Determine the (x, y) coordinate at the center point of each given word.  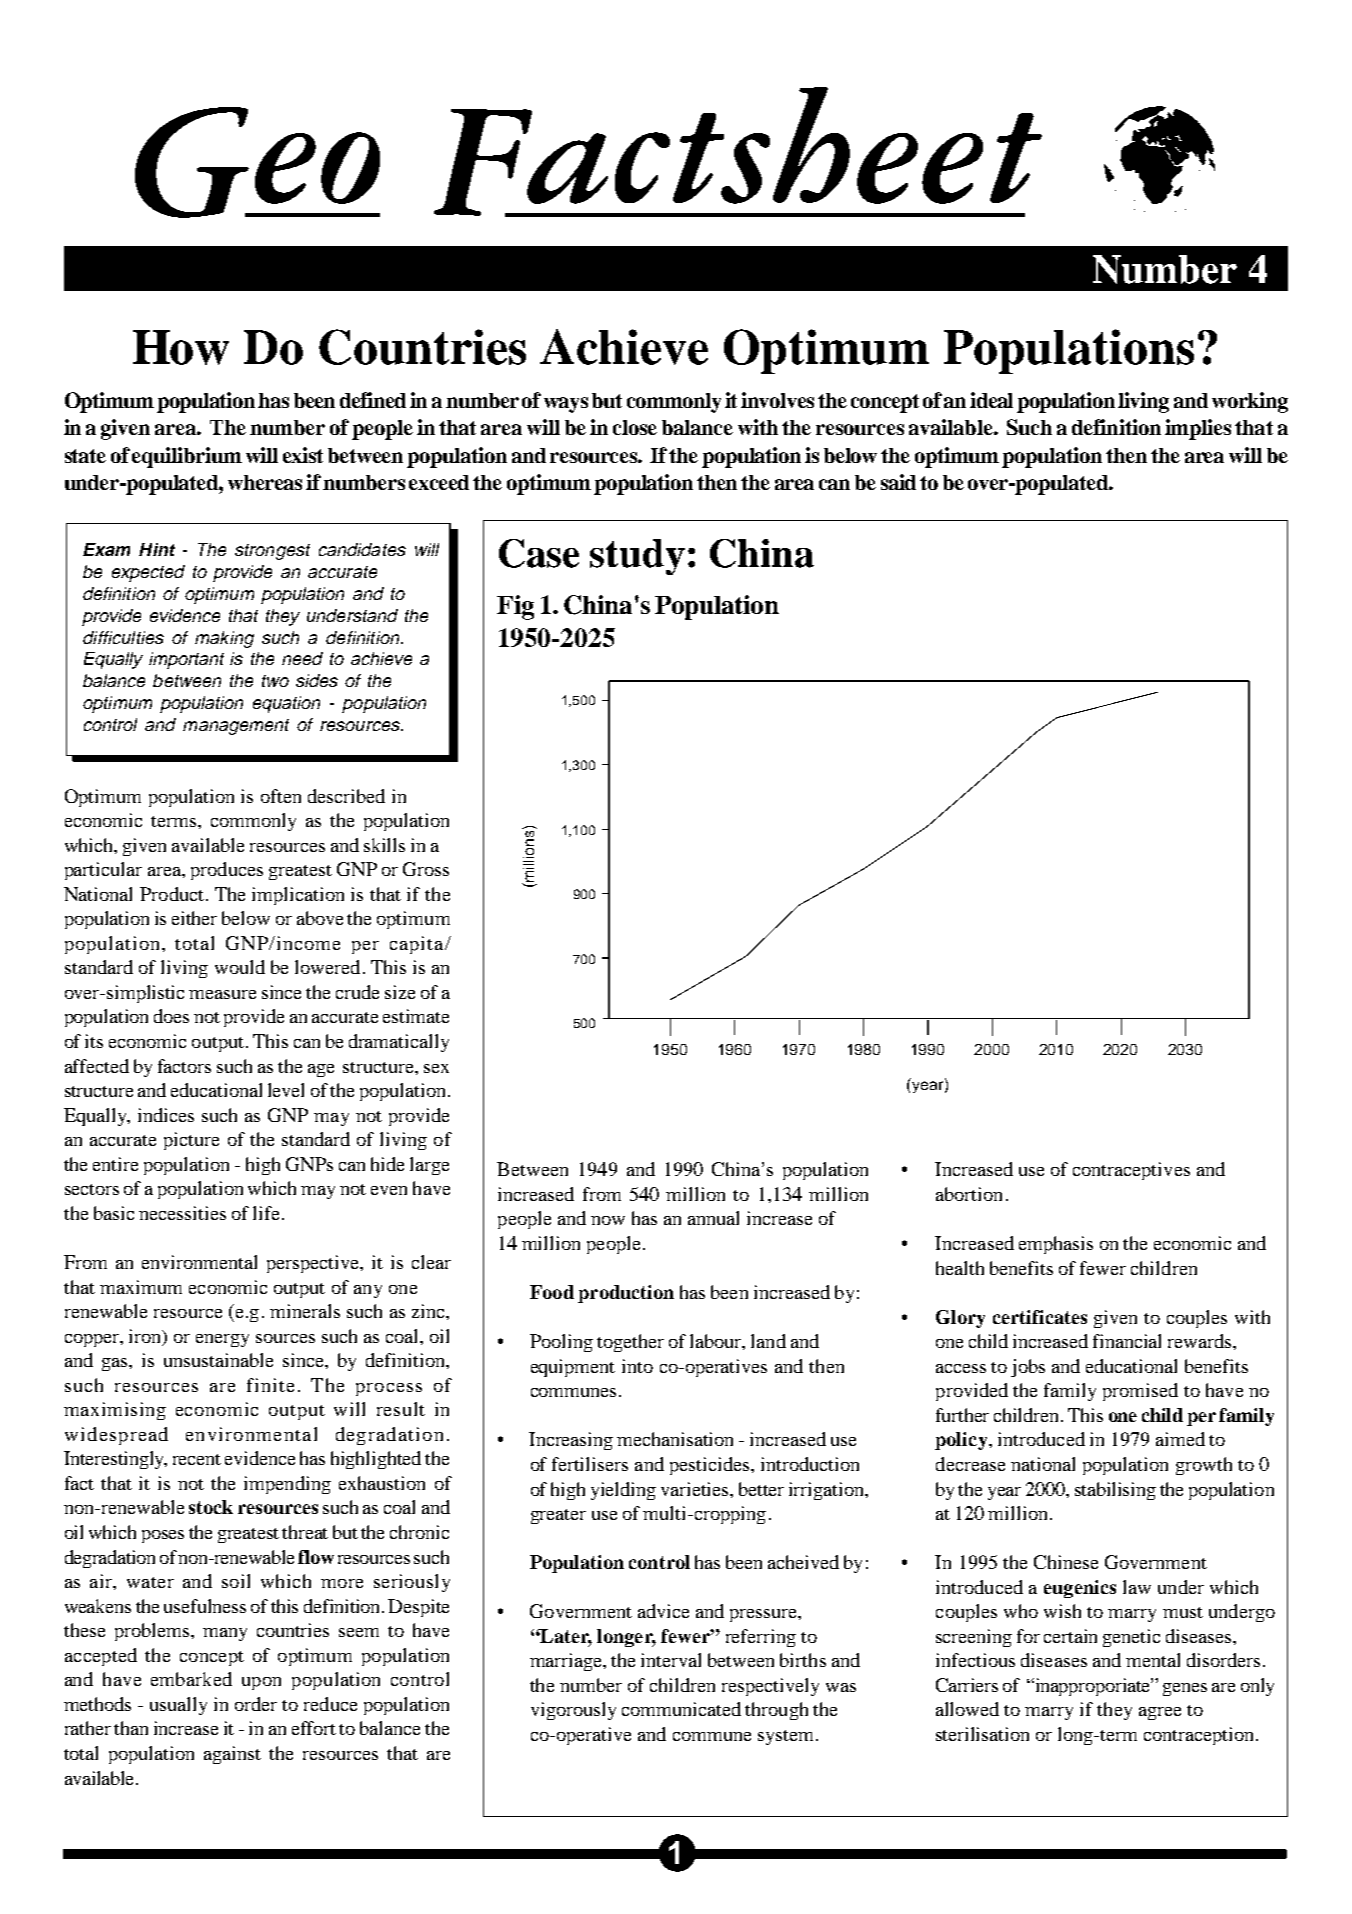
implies (1198, 429)
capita (418, 945)
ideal (991, 400)
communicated (681, 1709)
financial (1127, 1341)
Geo (257, 162)
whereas (265, 482)
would (240, 967)
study (637, 557)
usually (178, 1706)
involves (777, 400)
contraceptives (1131, 1171)
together (630, 1343)
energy (222, 1340)
